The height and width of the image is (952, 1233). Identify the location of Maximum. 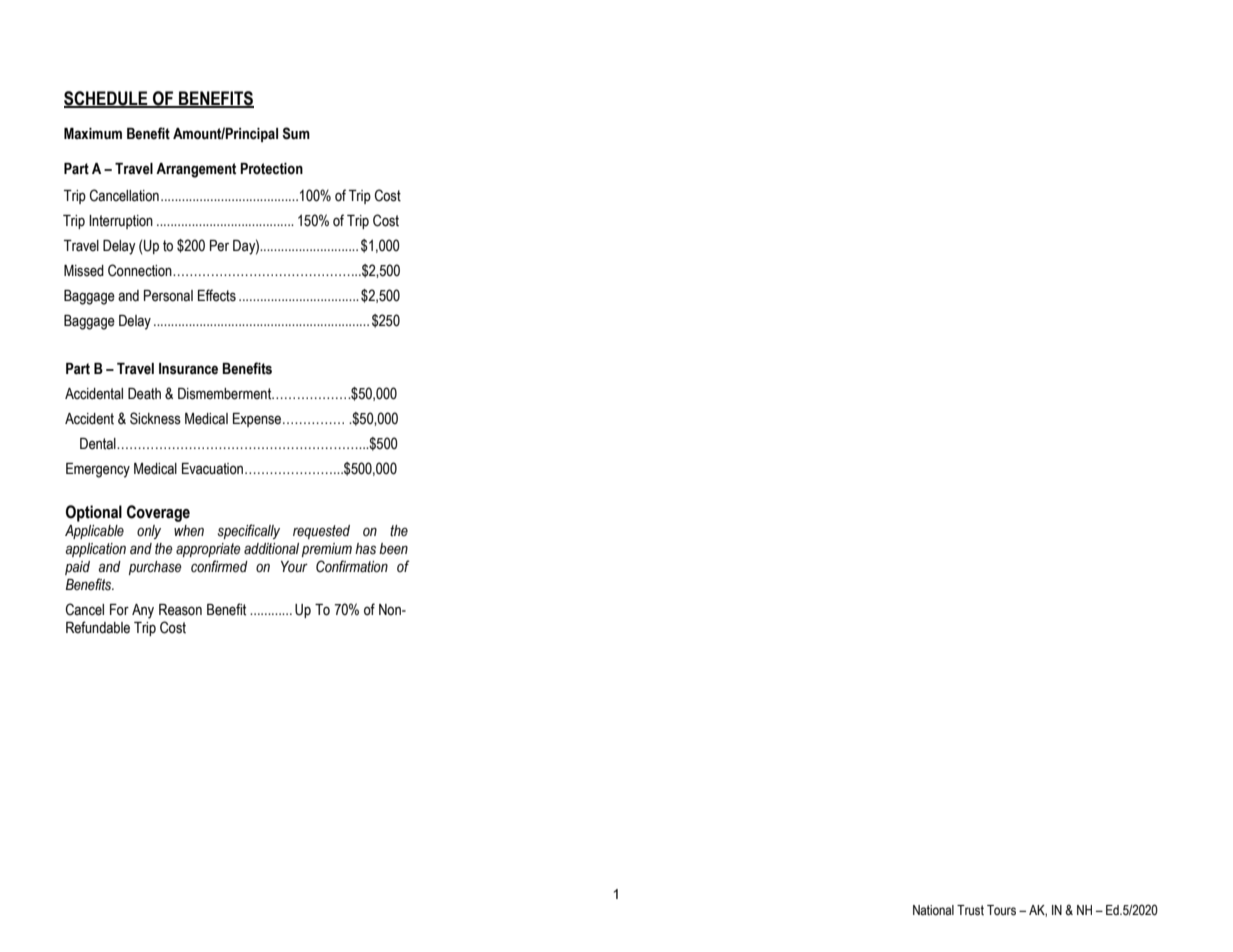
(93, 134).
